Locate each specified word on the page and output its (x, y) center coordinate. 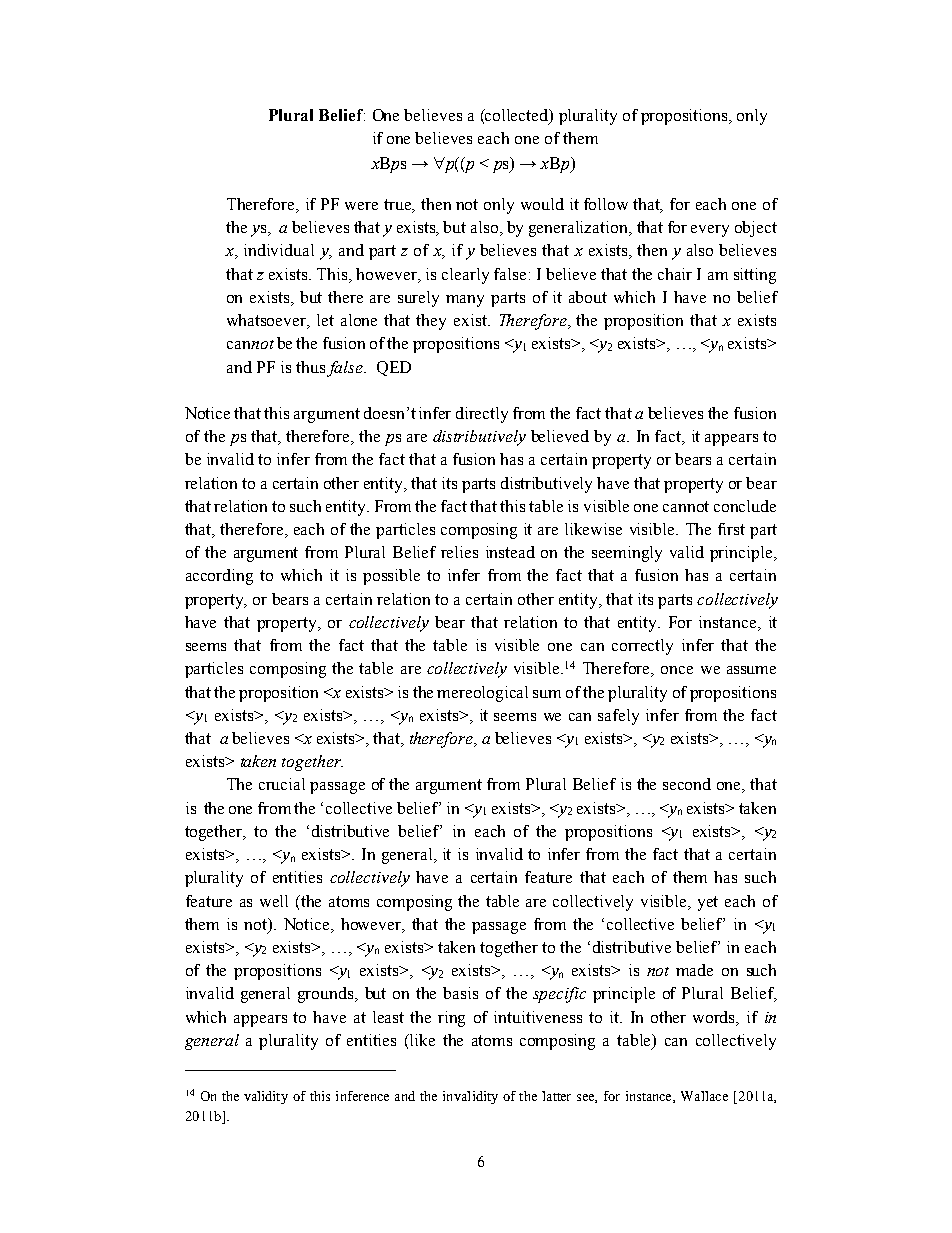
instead (510, 552)
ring (451, 1019)
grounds (327, 995)
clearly (465, 276)
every (710, 231)
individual (279, 250)
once (677, 670)
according (219, 577)
